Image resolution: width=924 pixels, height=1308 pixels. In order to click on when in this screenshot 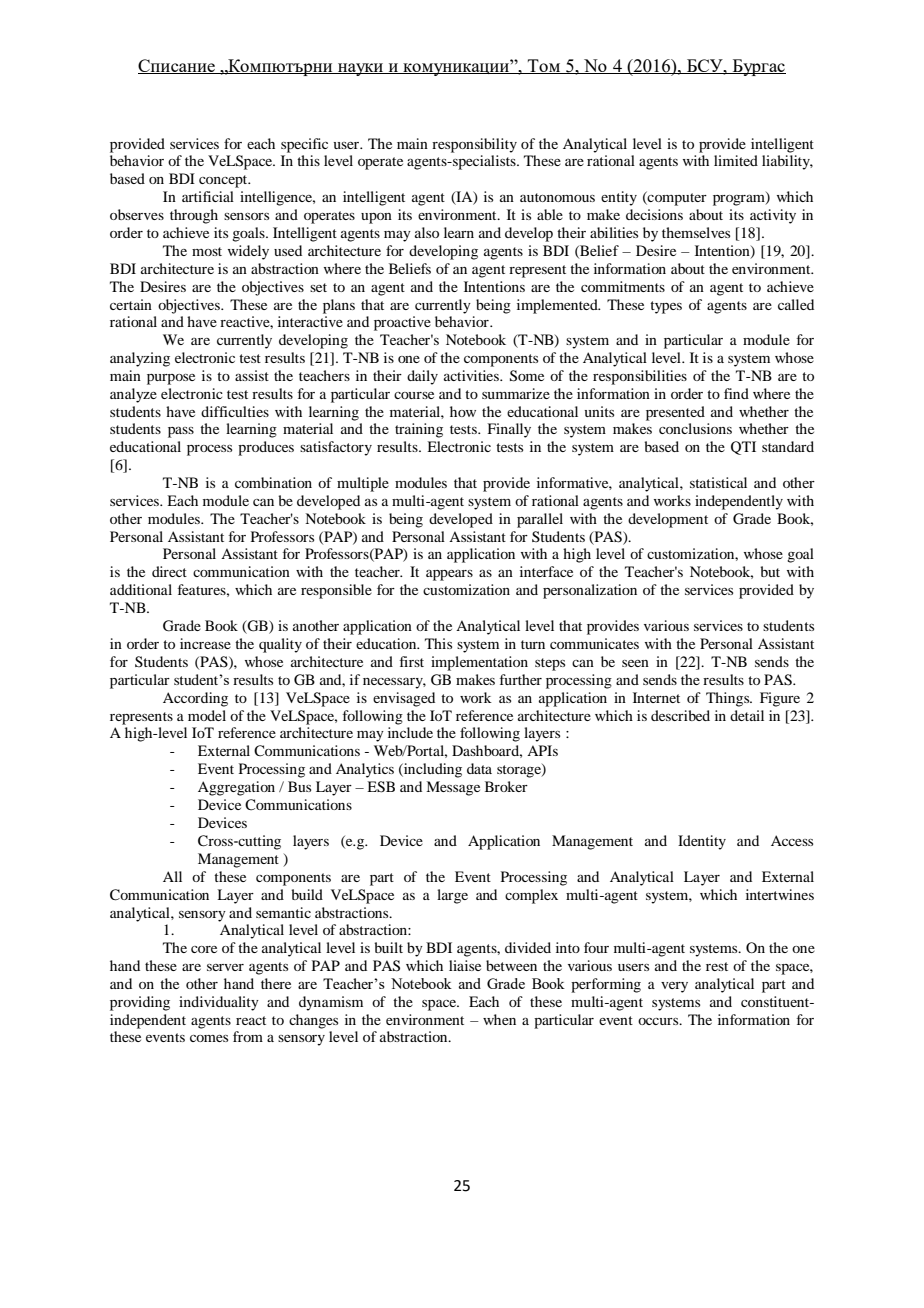, I will do `click(499, 1019)`.
